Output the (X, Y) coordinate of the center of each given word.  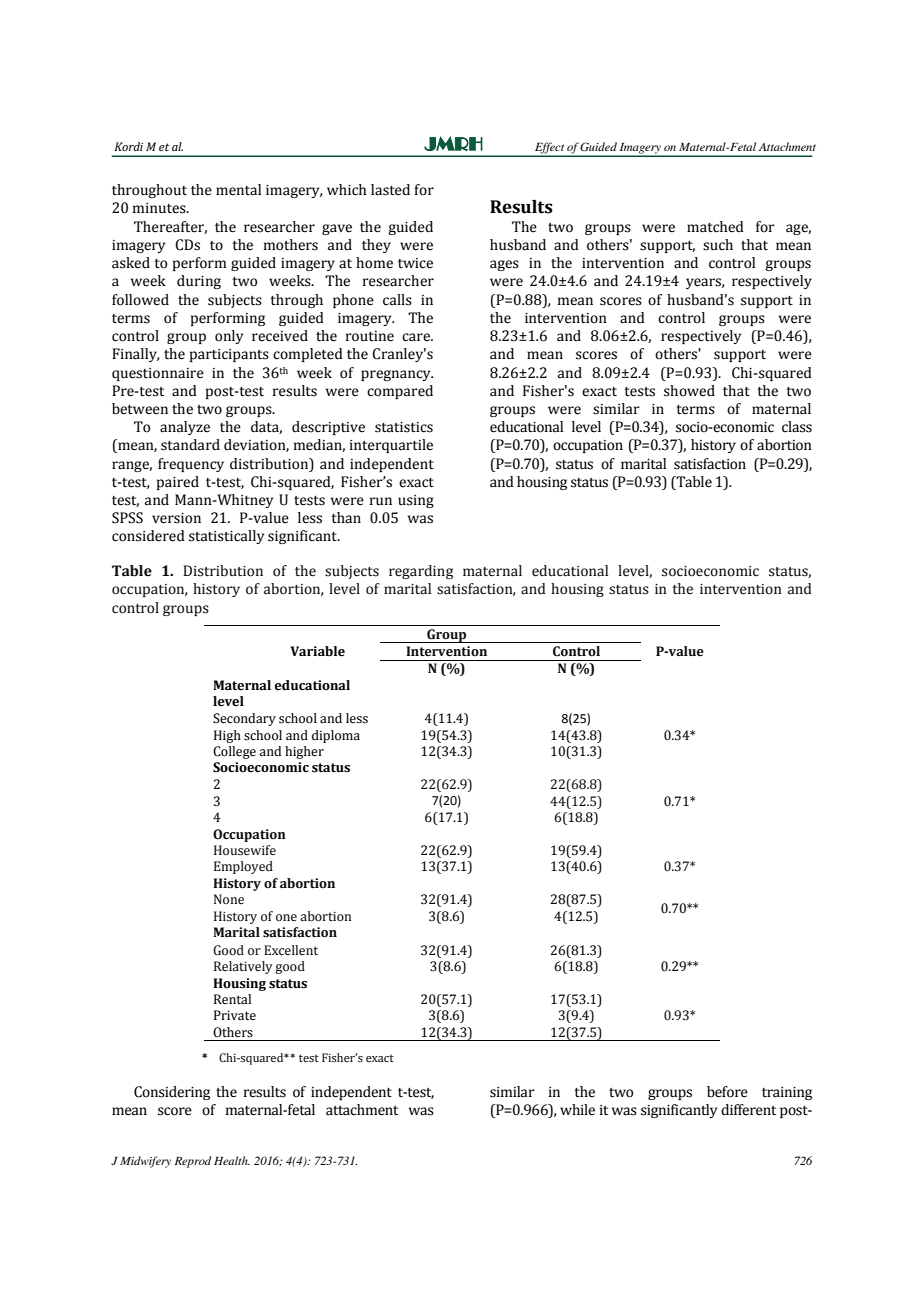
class (797, 427)
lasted (390, 190)
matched (715, 227)
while (577, 1110)
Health (232, 1160)
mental (238, 190)
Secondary (244, 719)
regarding (421, 572)
